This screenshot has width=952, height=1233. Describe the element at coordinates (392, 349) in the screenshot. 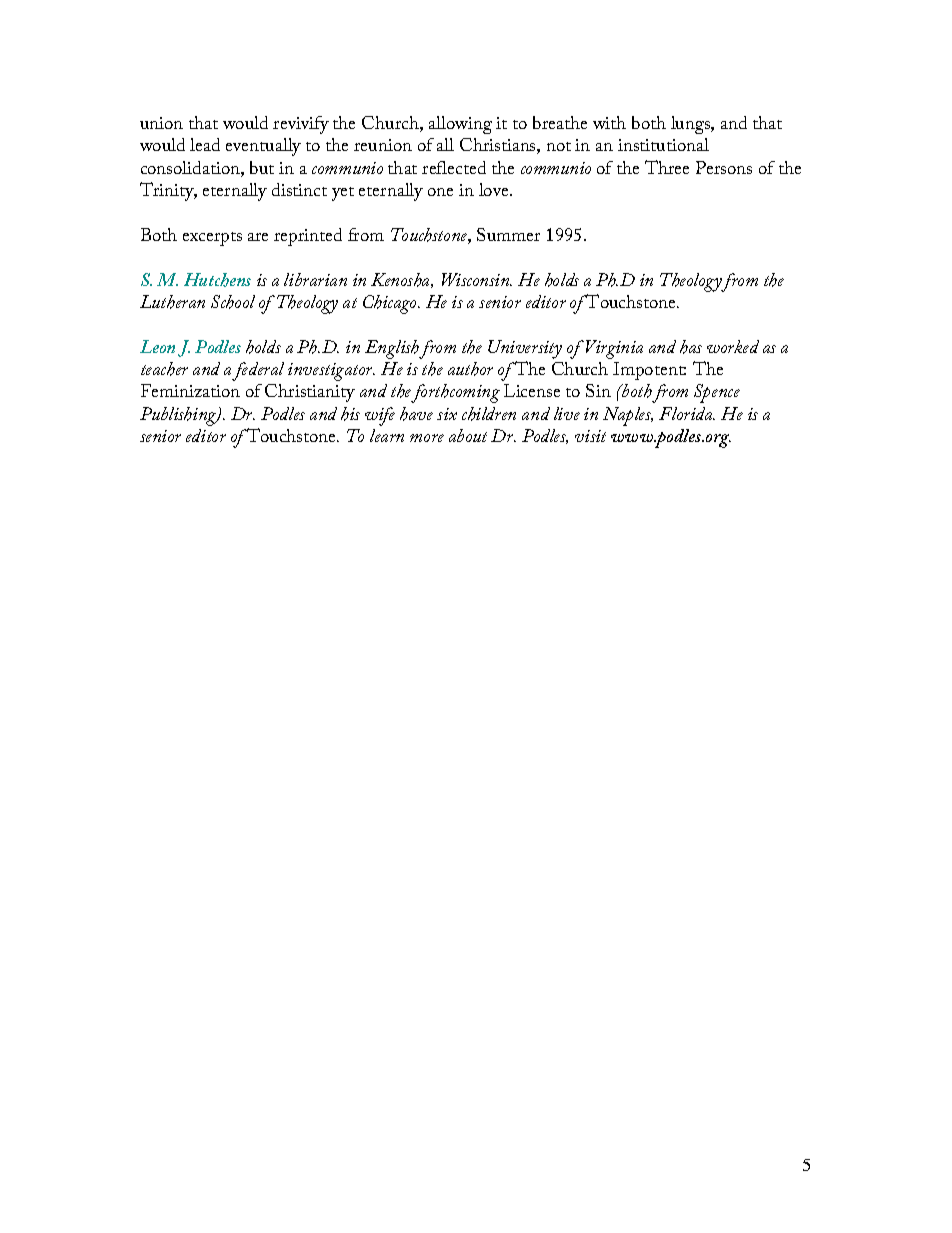

I see `English` at that location.
